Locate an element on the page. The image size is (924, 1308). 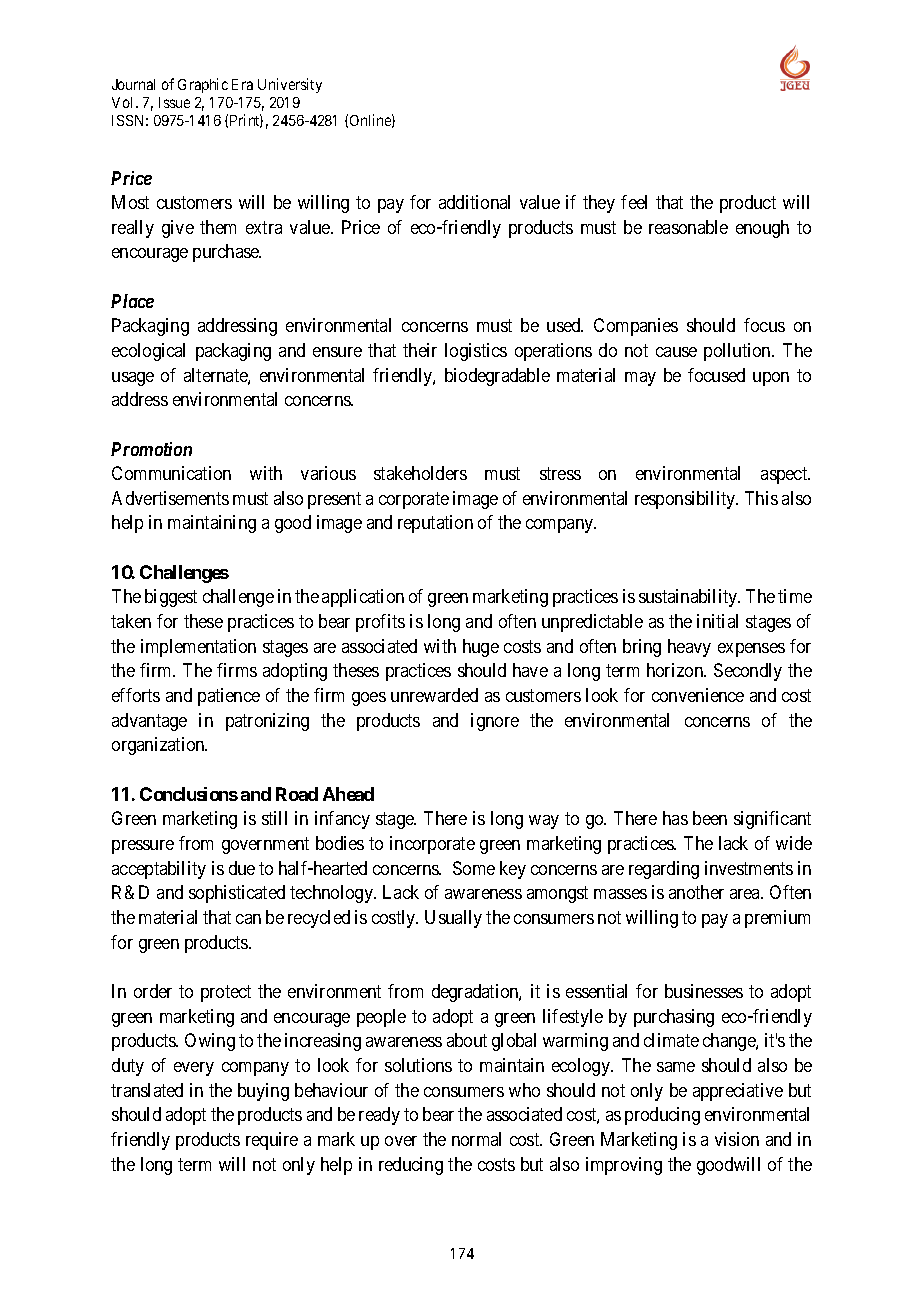
responsibility is located at coordinates (686, 500).
